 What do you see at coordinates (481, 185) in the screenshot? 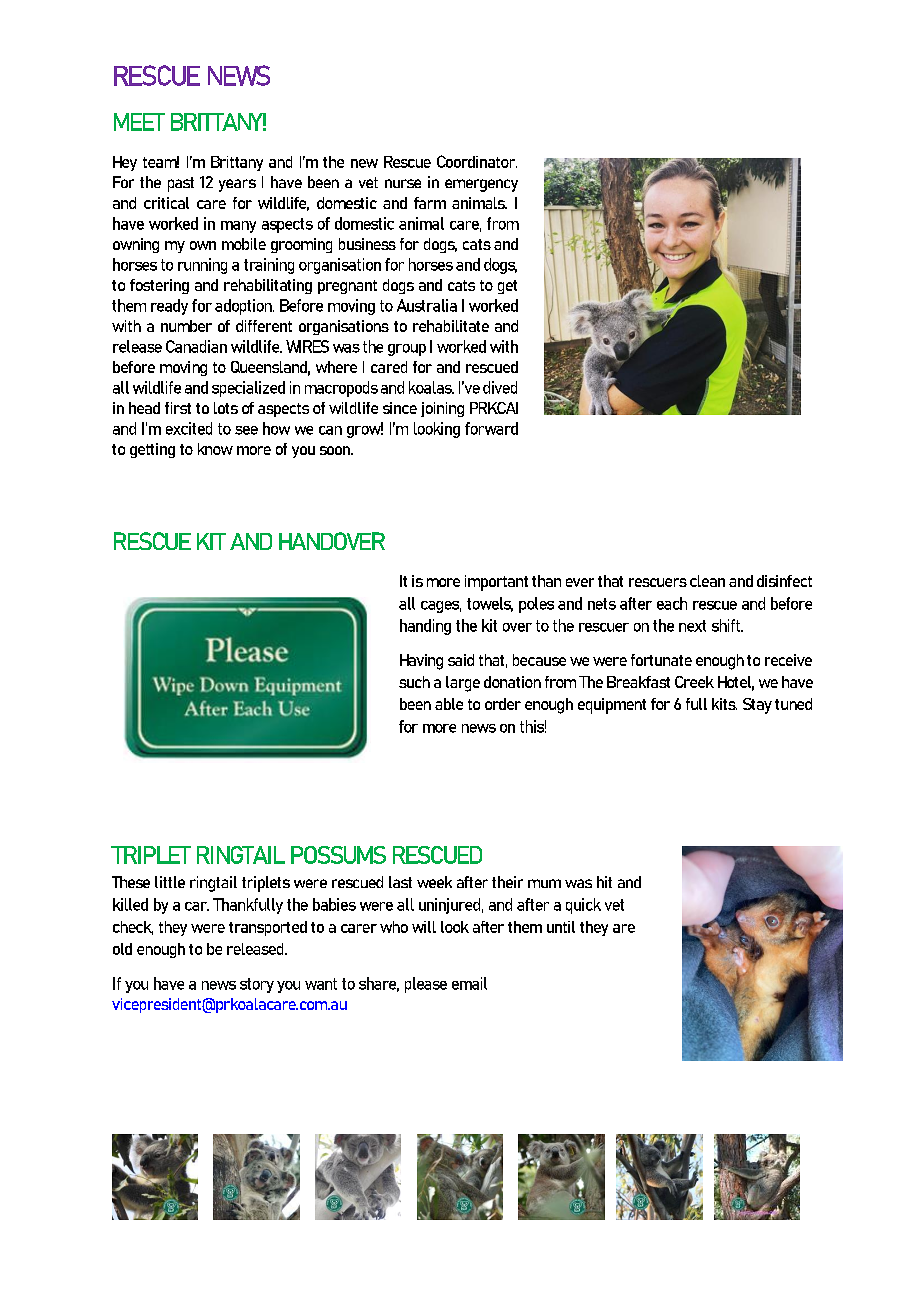
I see `emergency` at bounding box center [481, 185].
